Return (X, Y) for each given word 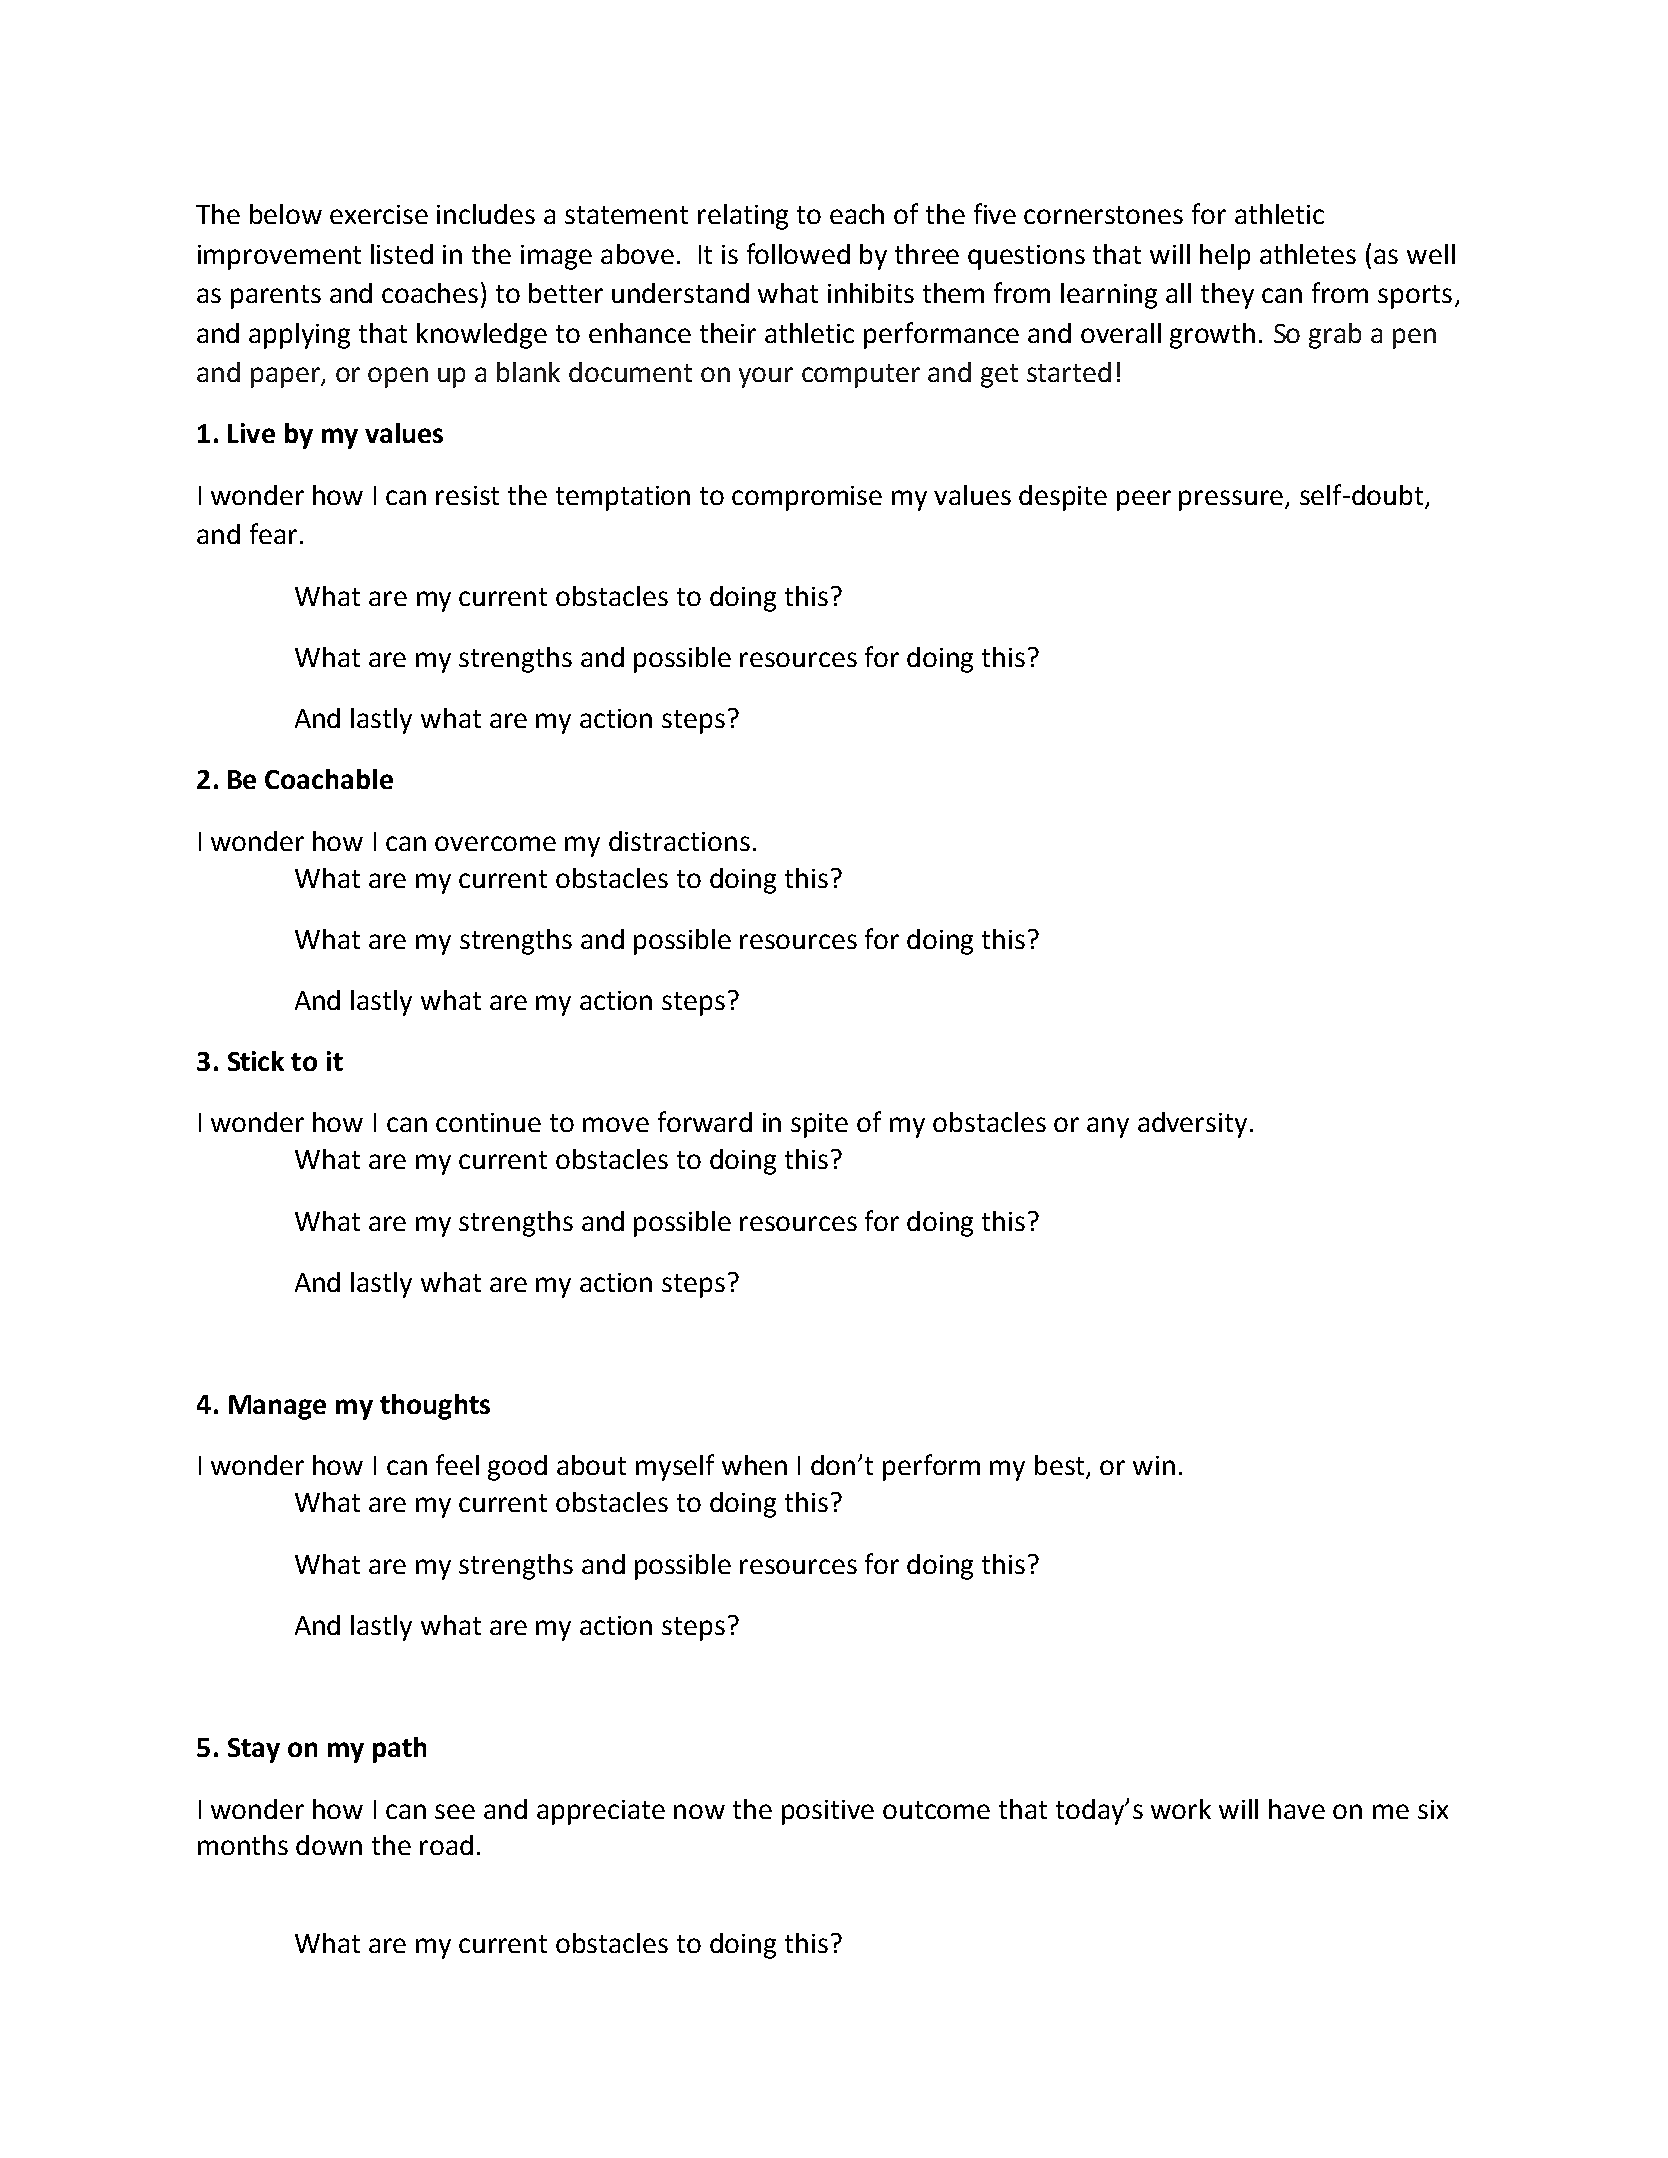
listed (402, 254)
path (399, 1750)
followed (798, 253)
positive (828, 1812)
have (1297, 1809)
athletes (1308, 254)
